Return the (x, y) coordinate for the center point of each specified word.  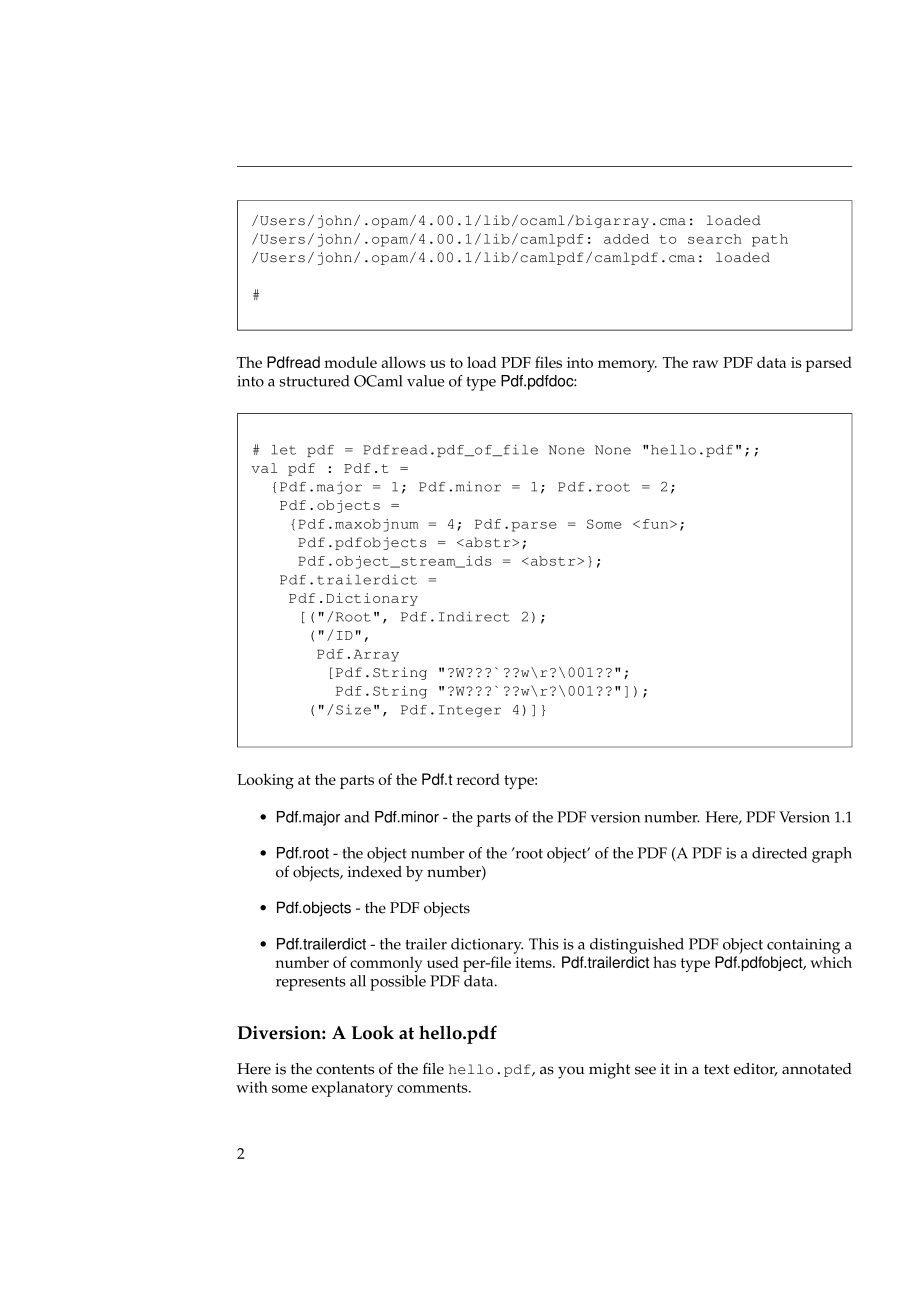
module (350, 362)
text (716, 1069)
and (356, 817)
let (284, 450)
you (571, 1072)
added (626, 239)
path (770, 240)
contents (345, 1069)
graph (832, 855)
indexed (375, 872)
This (544, 944)
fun (657, 524)
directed (779, 853)
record (478, 779)
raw (705, 364)
